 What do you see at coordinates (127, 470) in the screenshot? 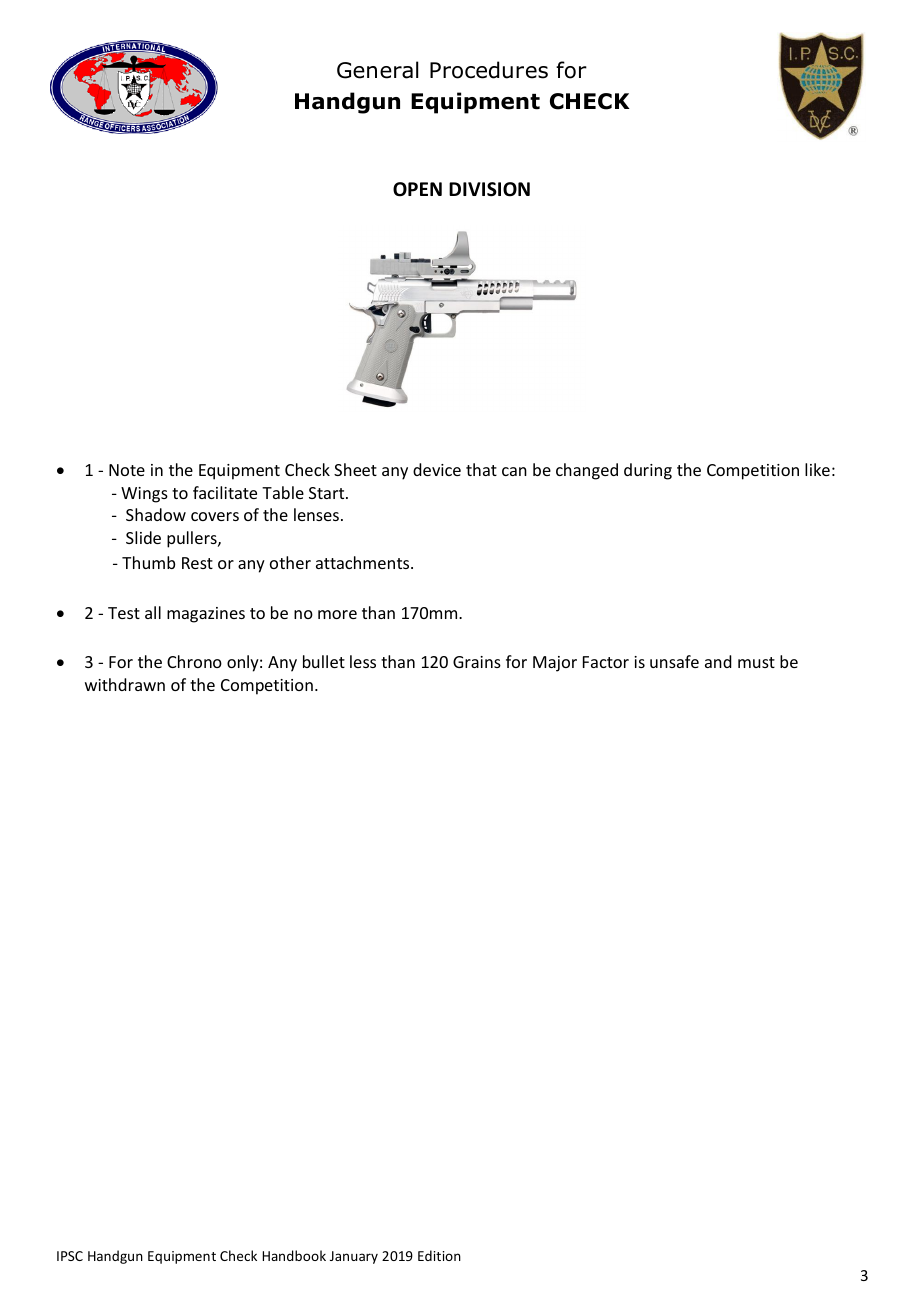
I see `Note` at bounding box center [127, 470].
